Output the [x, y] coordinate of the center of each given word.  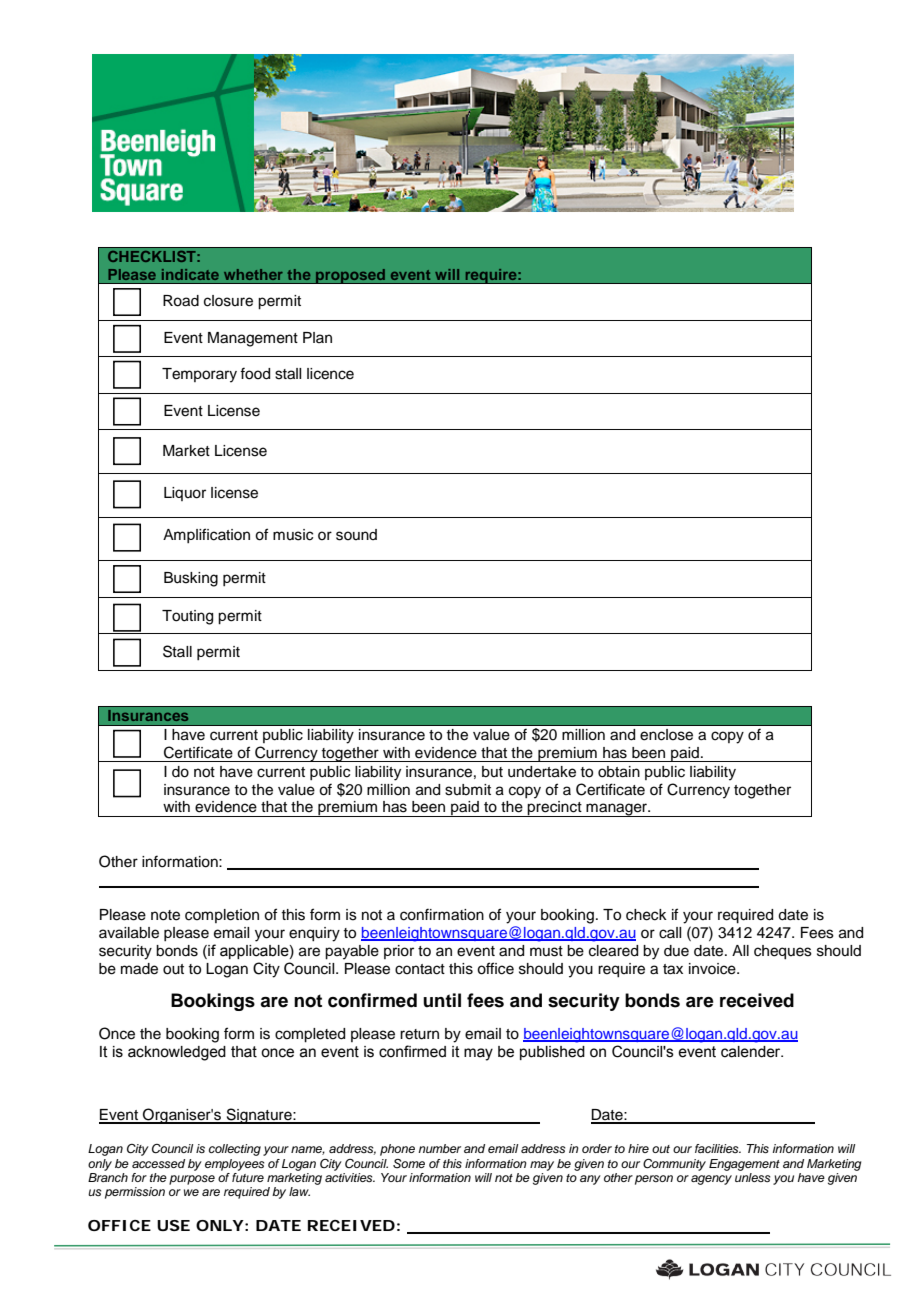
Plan [317, 337]
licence [330, 374]
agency [711, 1180]
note [165, 915]
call [670, 933]
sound [356, 535]
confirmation [442, 914]
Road [181, 301]
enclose [666, 735]
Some [409, 1164]
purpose [192, 1180]
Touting [187, 617]
